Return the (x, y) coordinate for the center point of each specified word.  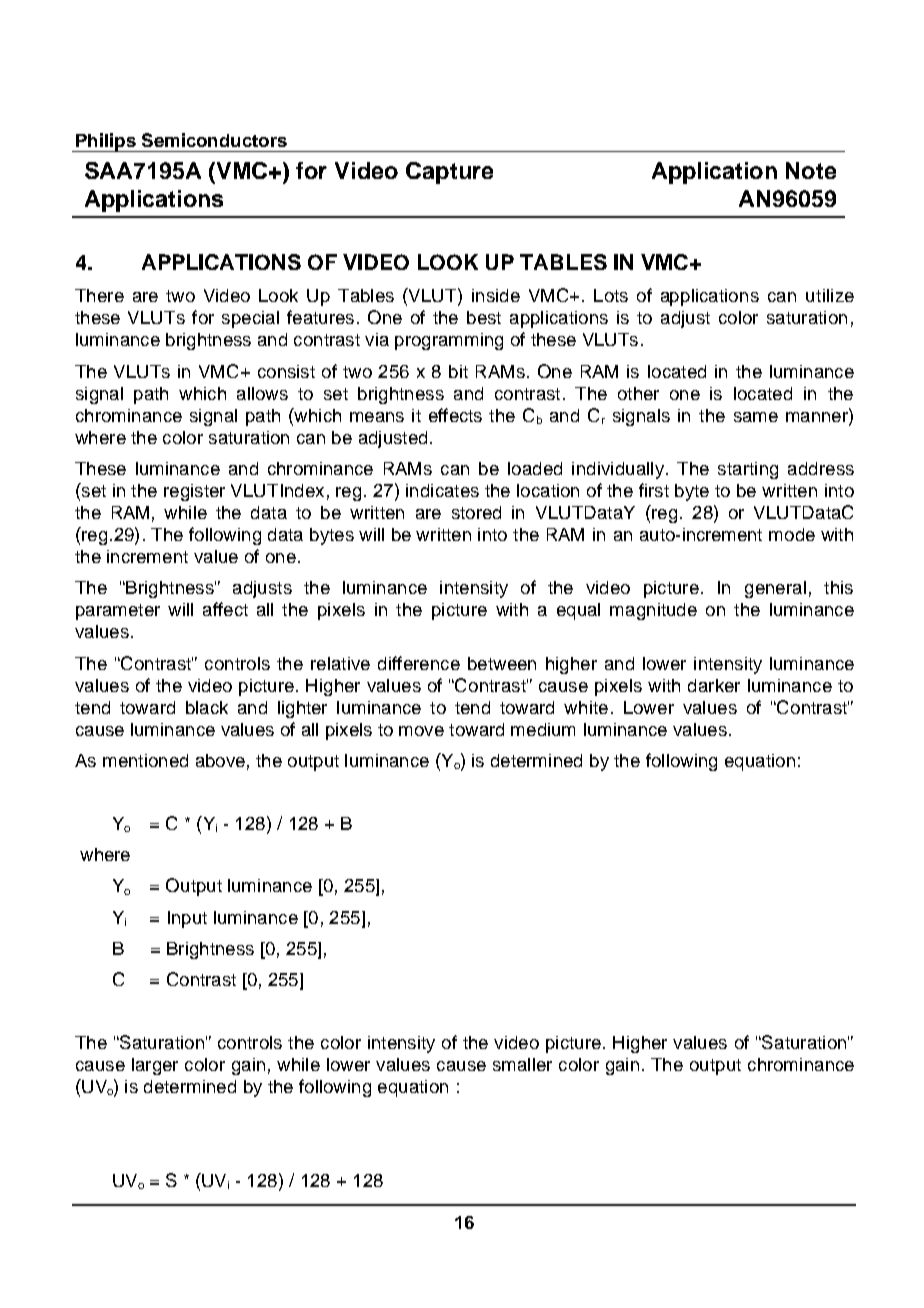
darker (714, 685)
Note (811, 170)
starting (748, 470)
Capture (449, 173)
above (220, 760)
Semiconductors (214, 140)
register (194, 492)
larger (155, 1066)
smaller (522, 1064)
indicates (442, 490)
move (421, 731)
